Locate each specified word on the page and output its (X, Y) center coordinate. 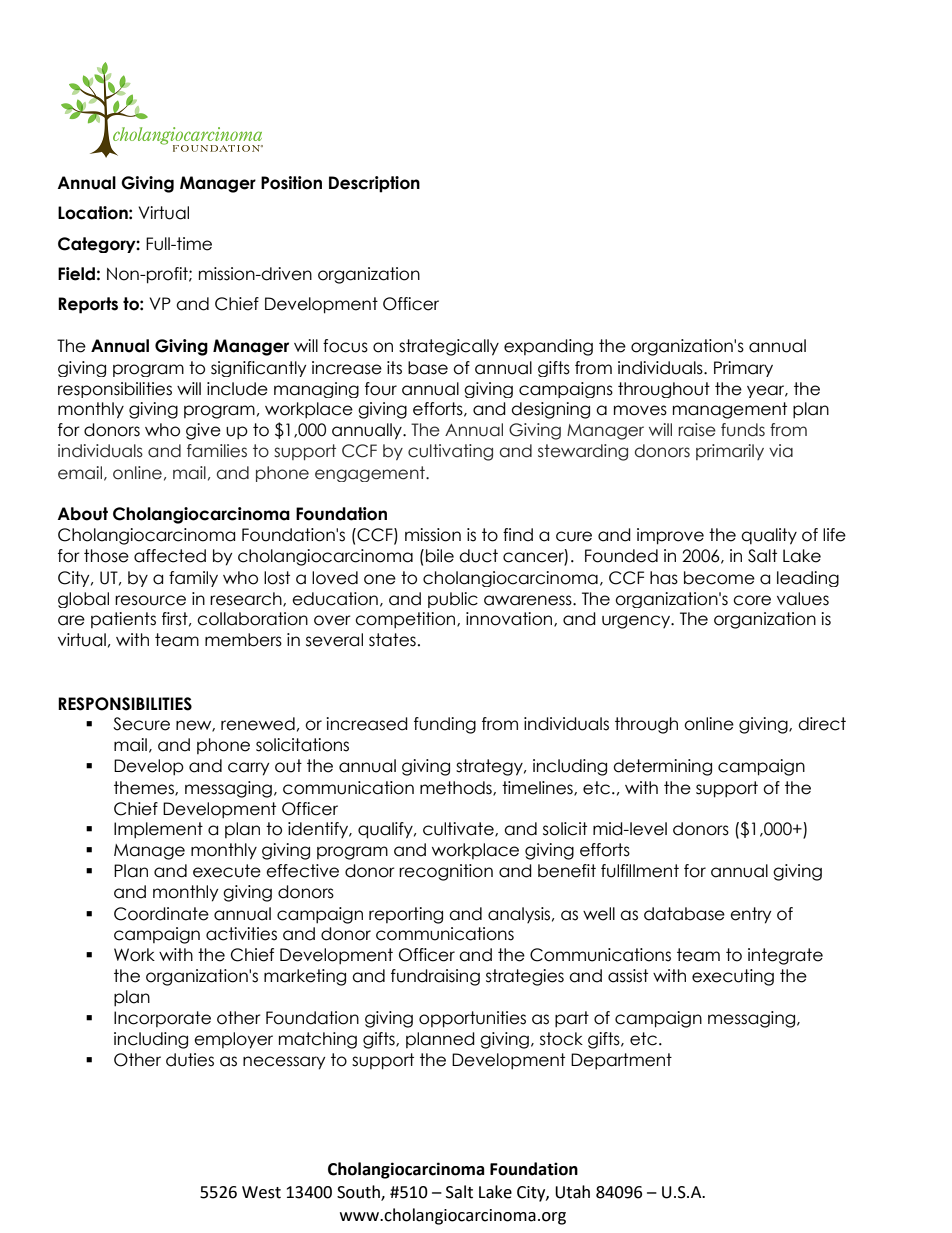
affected (170, 556)
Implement (158, 830)
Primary (743, 369)
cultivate (459, 829)
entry (751, 915)
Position (291, 183)
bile (440, 556)
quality (769, 536)
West (261, 1192)
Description (374, 184)
